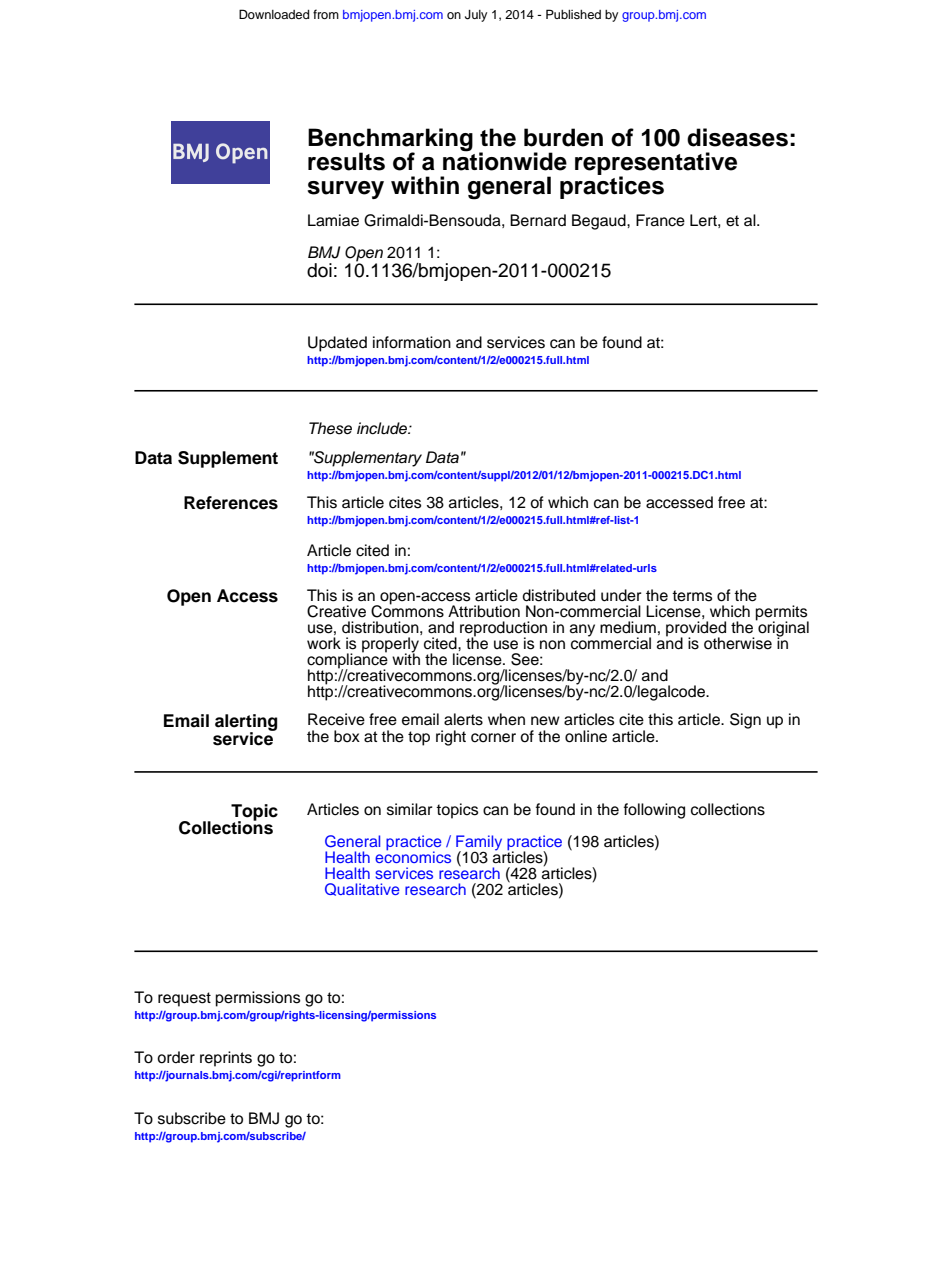 The width and height of the document is (952, 1270). I want to click on Downloaded, so click(274, 14).
